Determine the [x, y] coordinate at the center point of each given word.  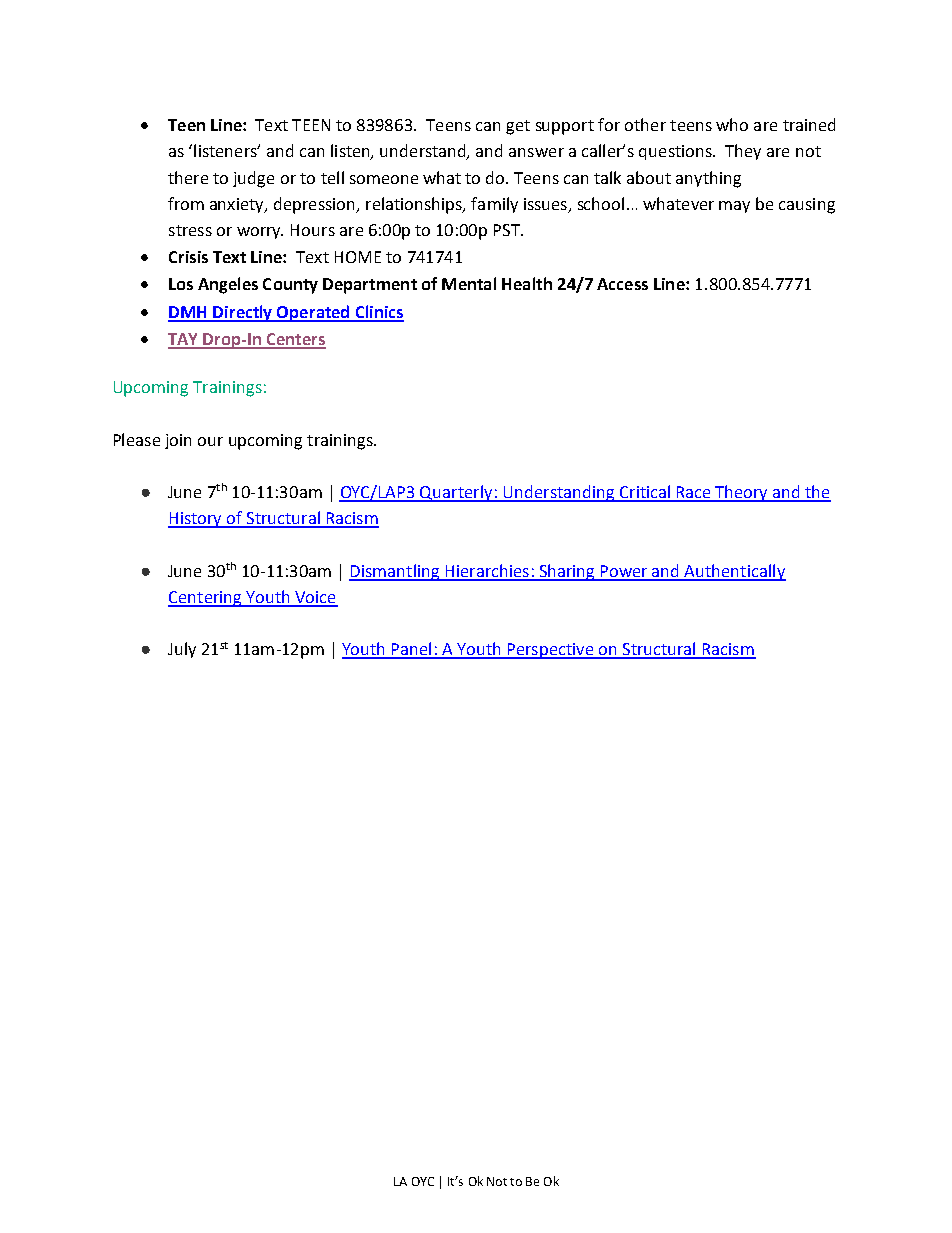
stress [190, 230]
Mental [469, 283]
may [734, 207]
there [188, 177]
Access [622, 284]
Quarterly [457, 493]
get [518, 127]
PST [508, 230]
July [182, 650]
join [178, 441]
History [196, 520]
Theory [742, 493]
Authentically [734, 572]
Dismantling [395, 572]
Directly [243, 313]
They [743, 152]
